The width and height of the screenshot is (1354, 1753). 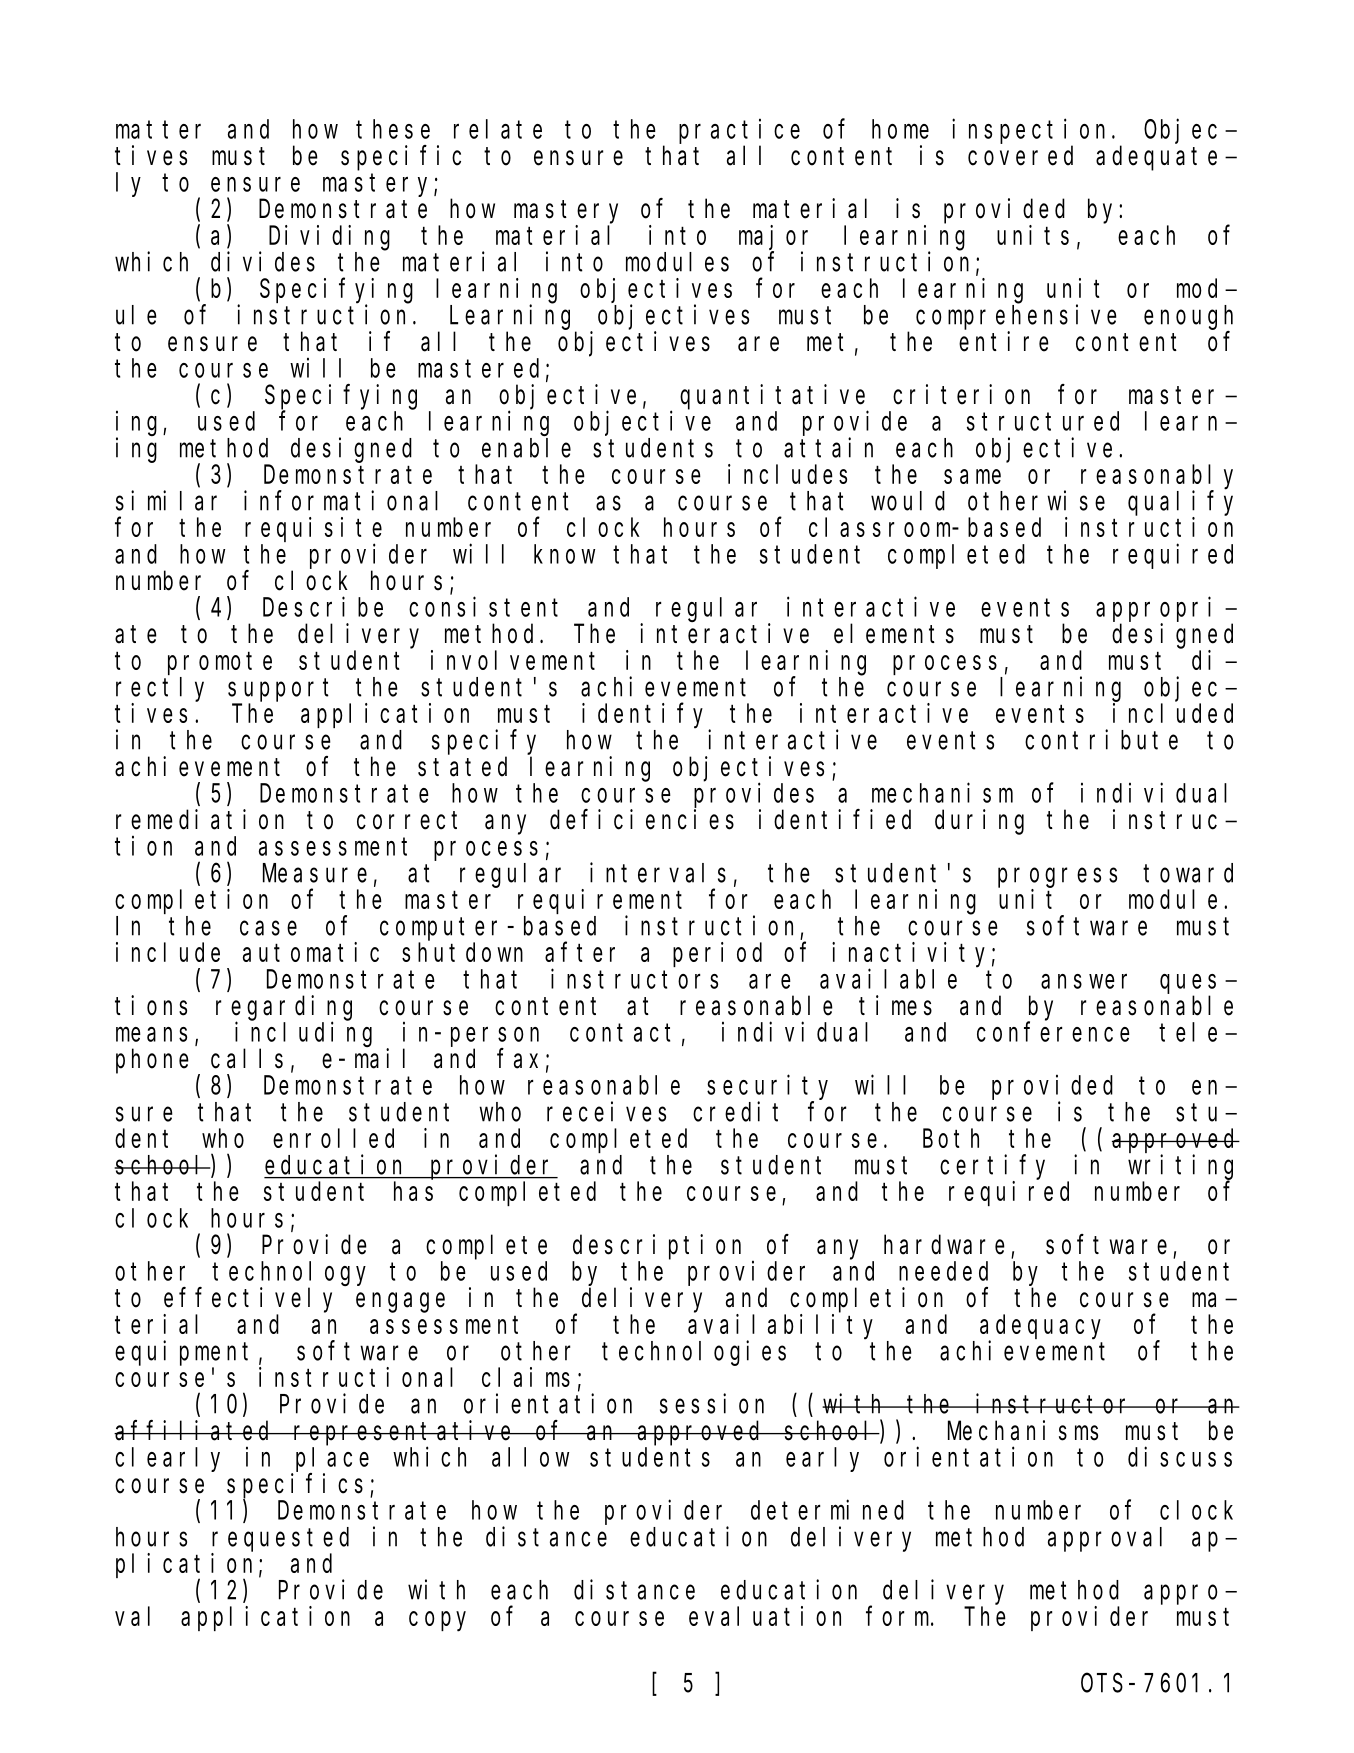 I want to click on deficiencies, so click(x=642, y=819).
